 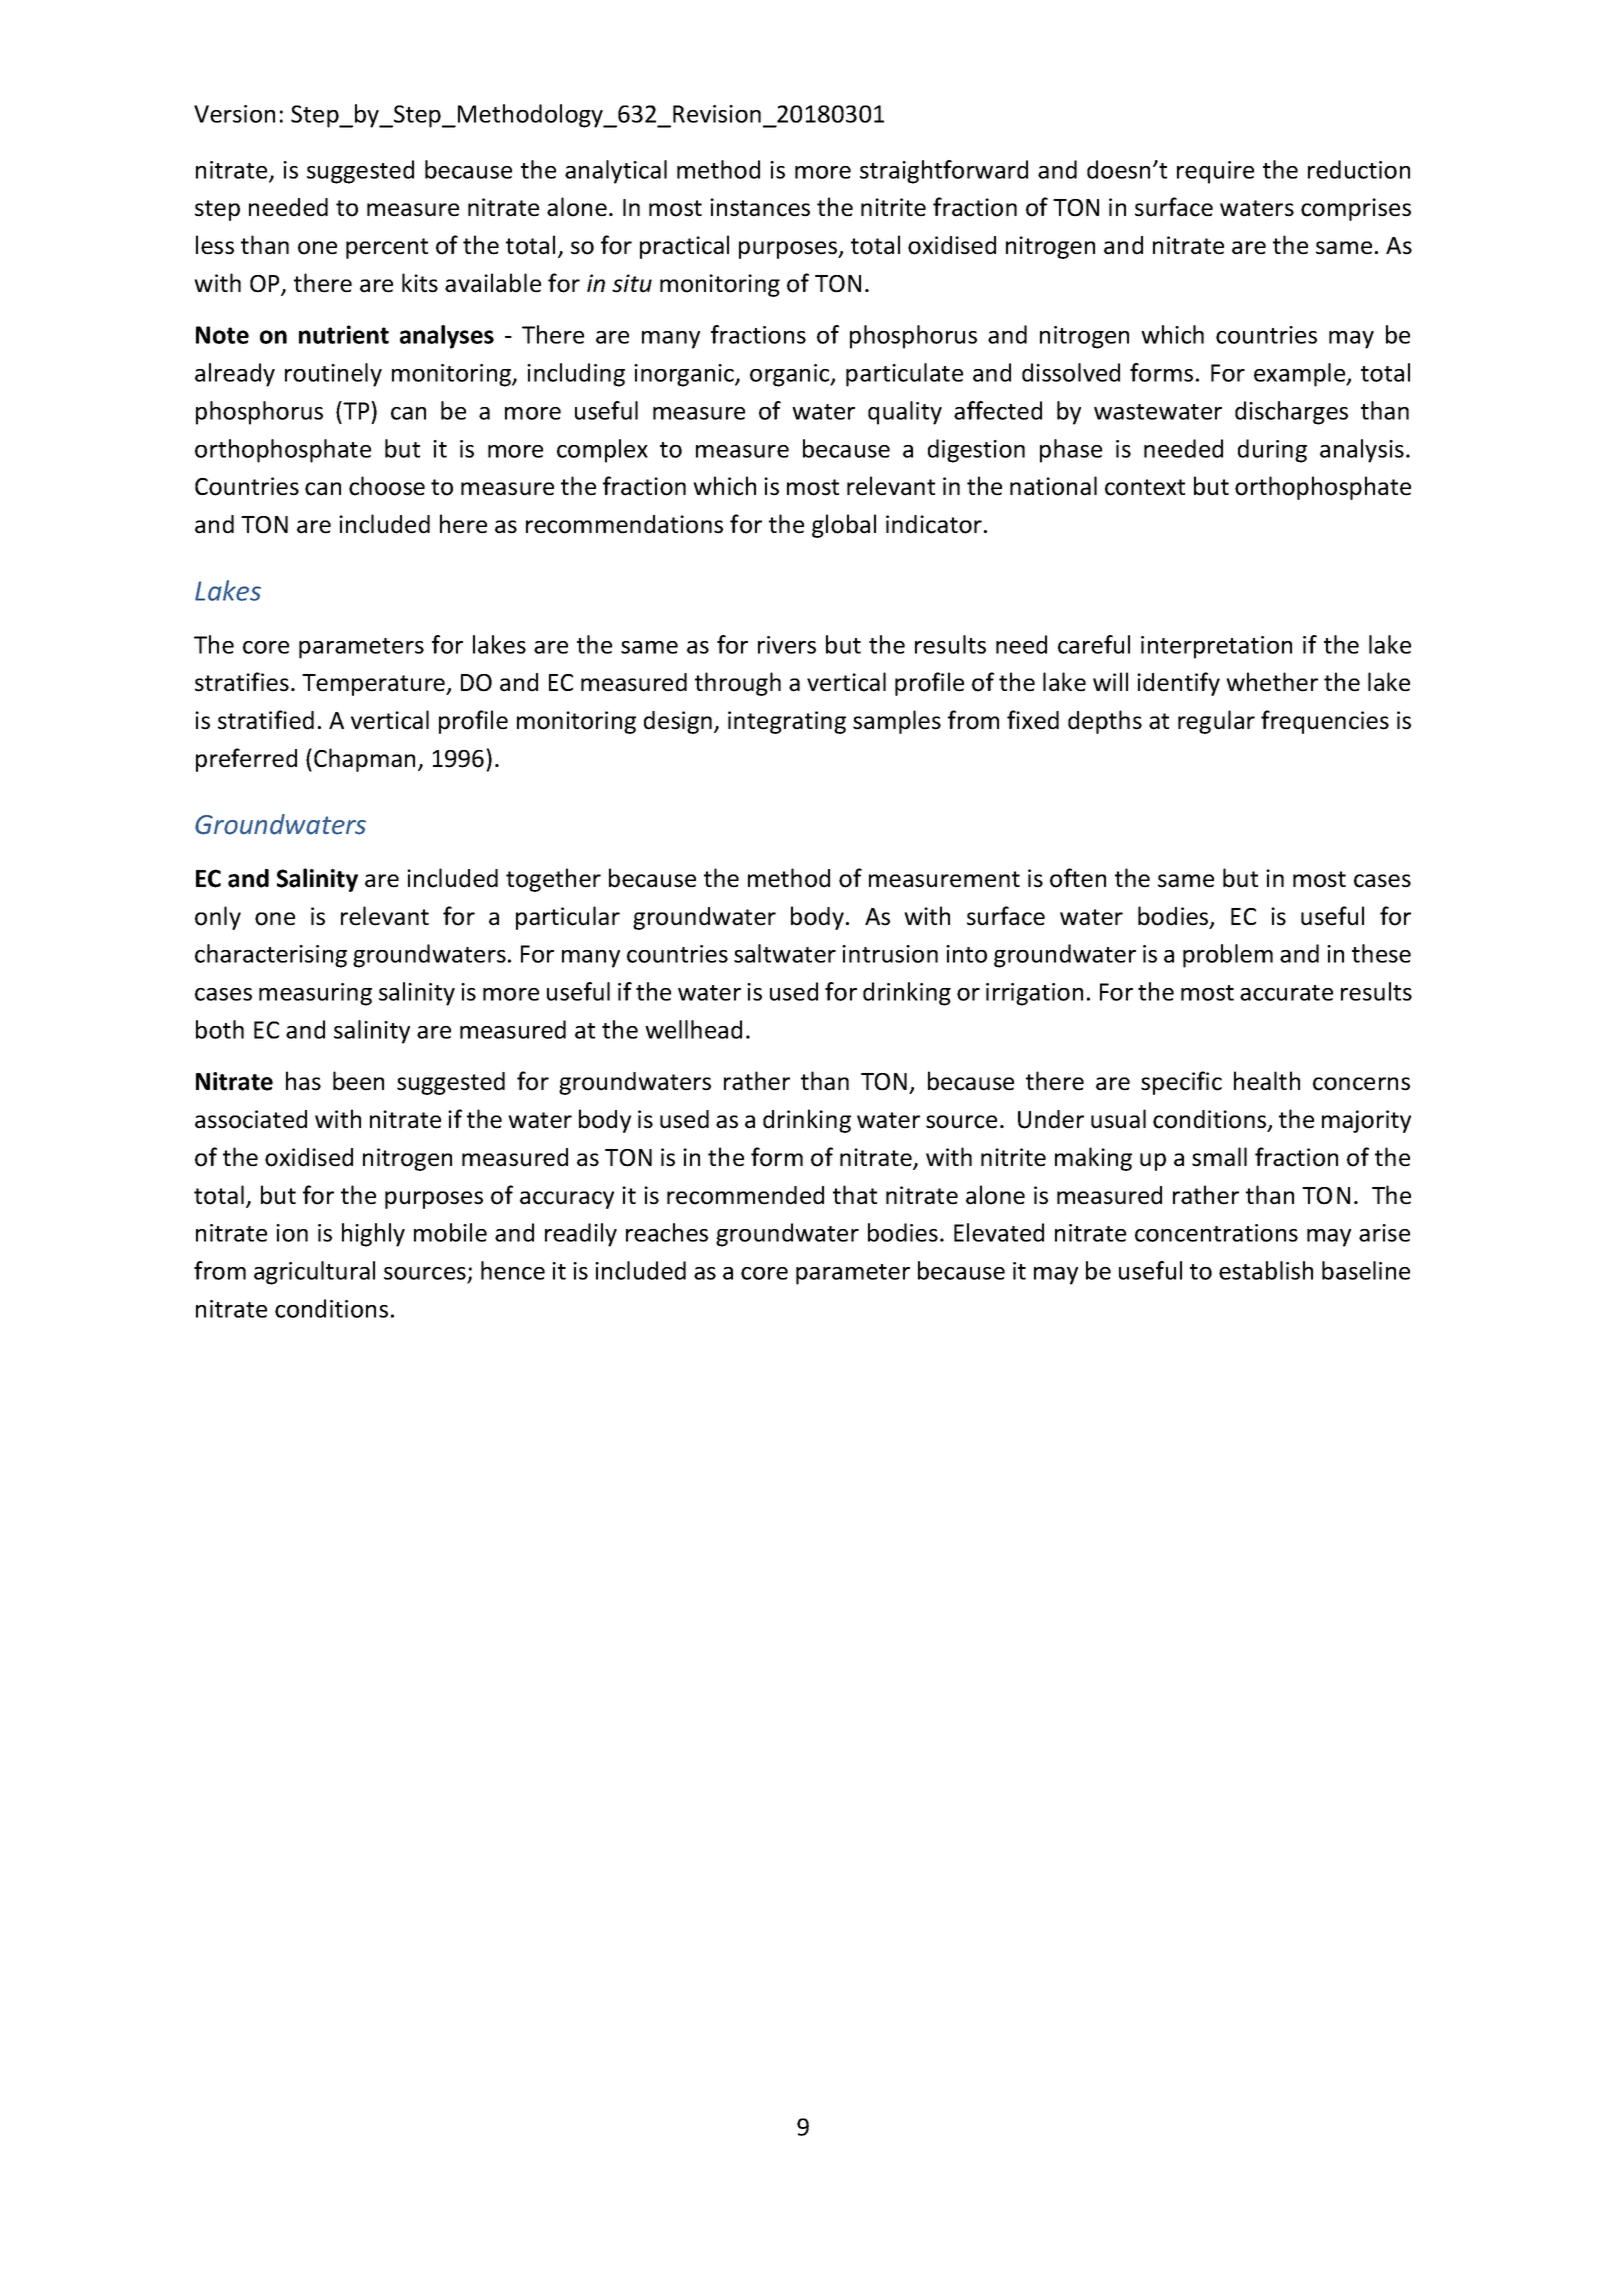 What do you see at coordinates (315, 994) in the screenshot?
I see `measuring` at bounding box center [315, 994].
